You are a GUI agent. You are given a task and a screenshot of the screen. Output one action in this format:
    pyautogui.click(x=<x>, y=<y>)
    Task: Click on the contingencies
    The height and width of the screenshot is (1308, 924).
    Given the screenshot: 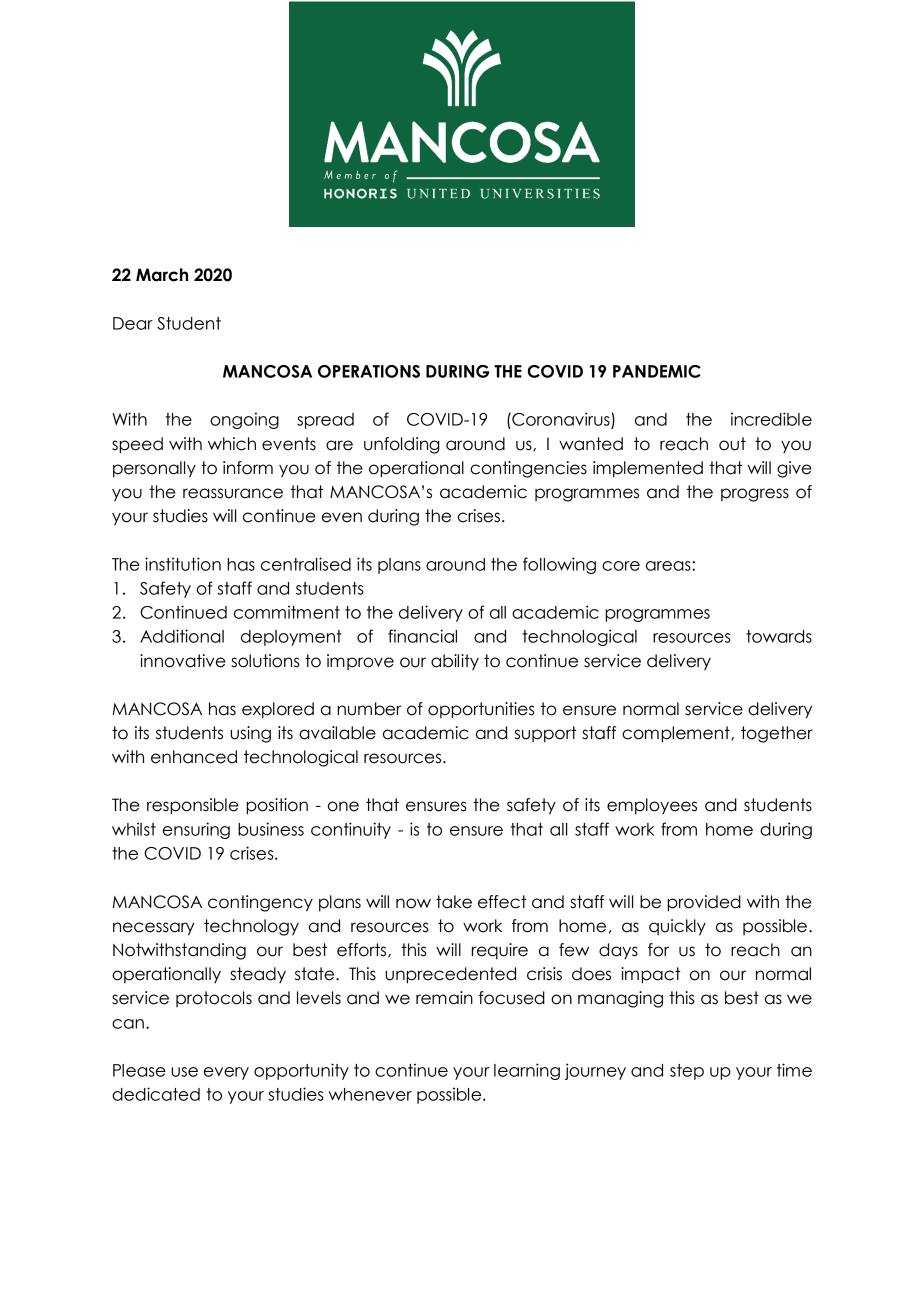 What is the action you would take?
    pyautogui.click(x=528, y=469)
